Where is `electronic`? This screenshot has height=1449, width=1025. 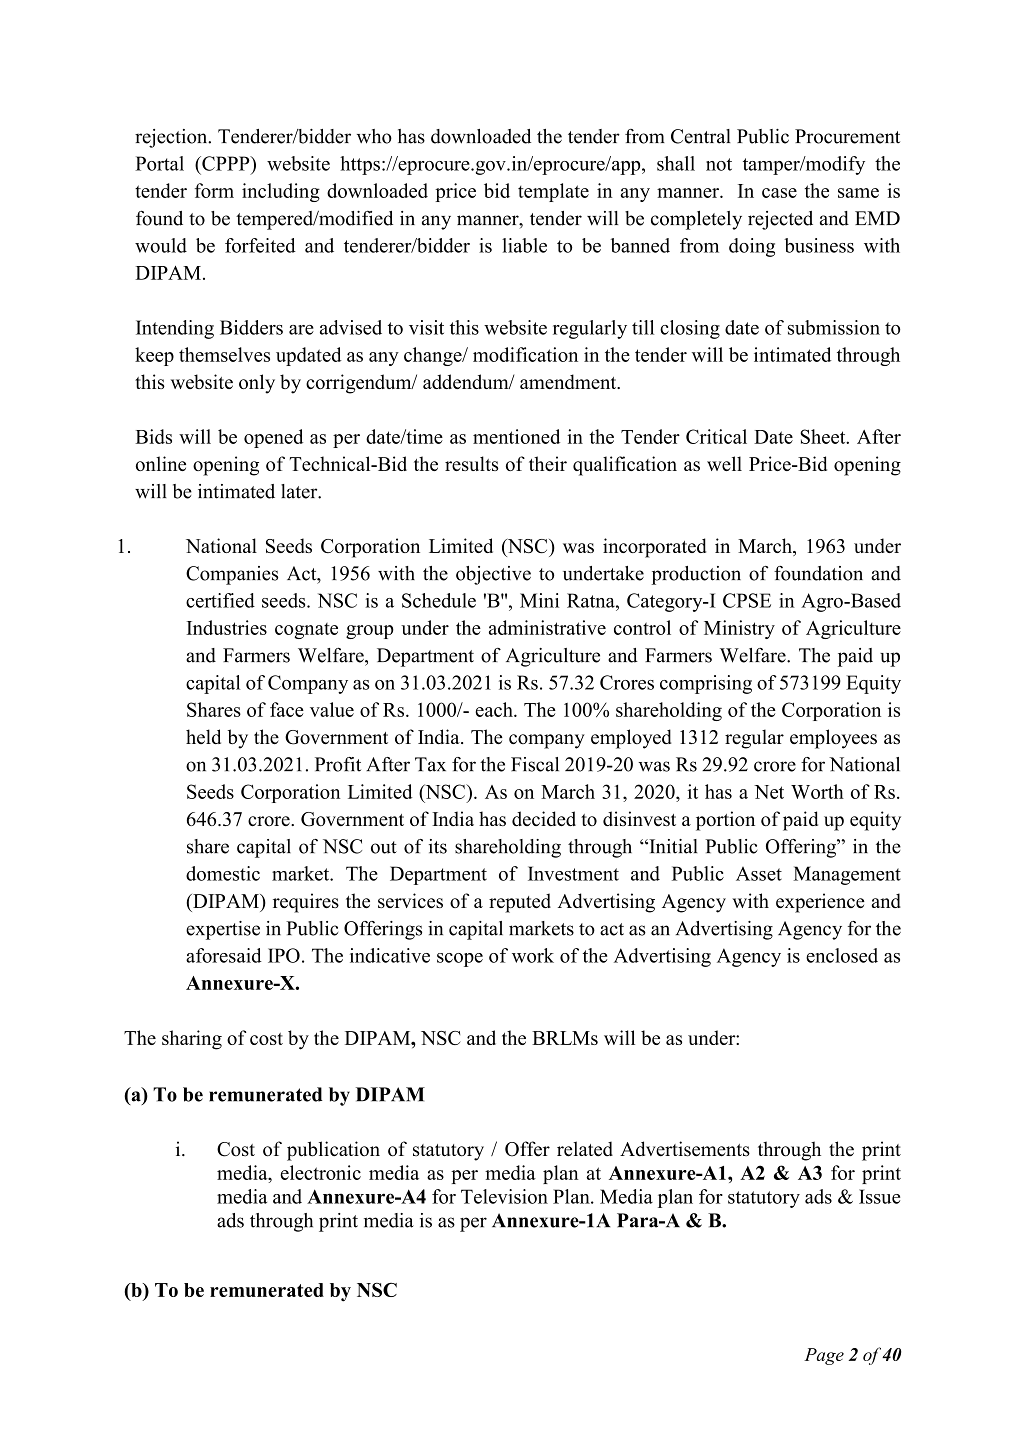 electronic is located at coordinates (320, 1172).
